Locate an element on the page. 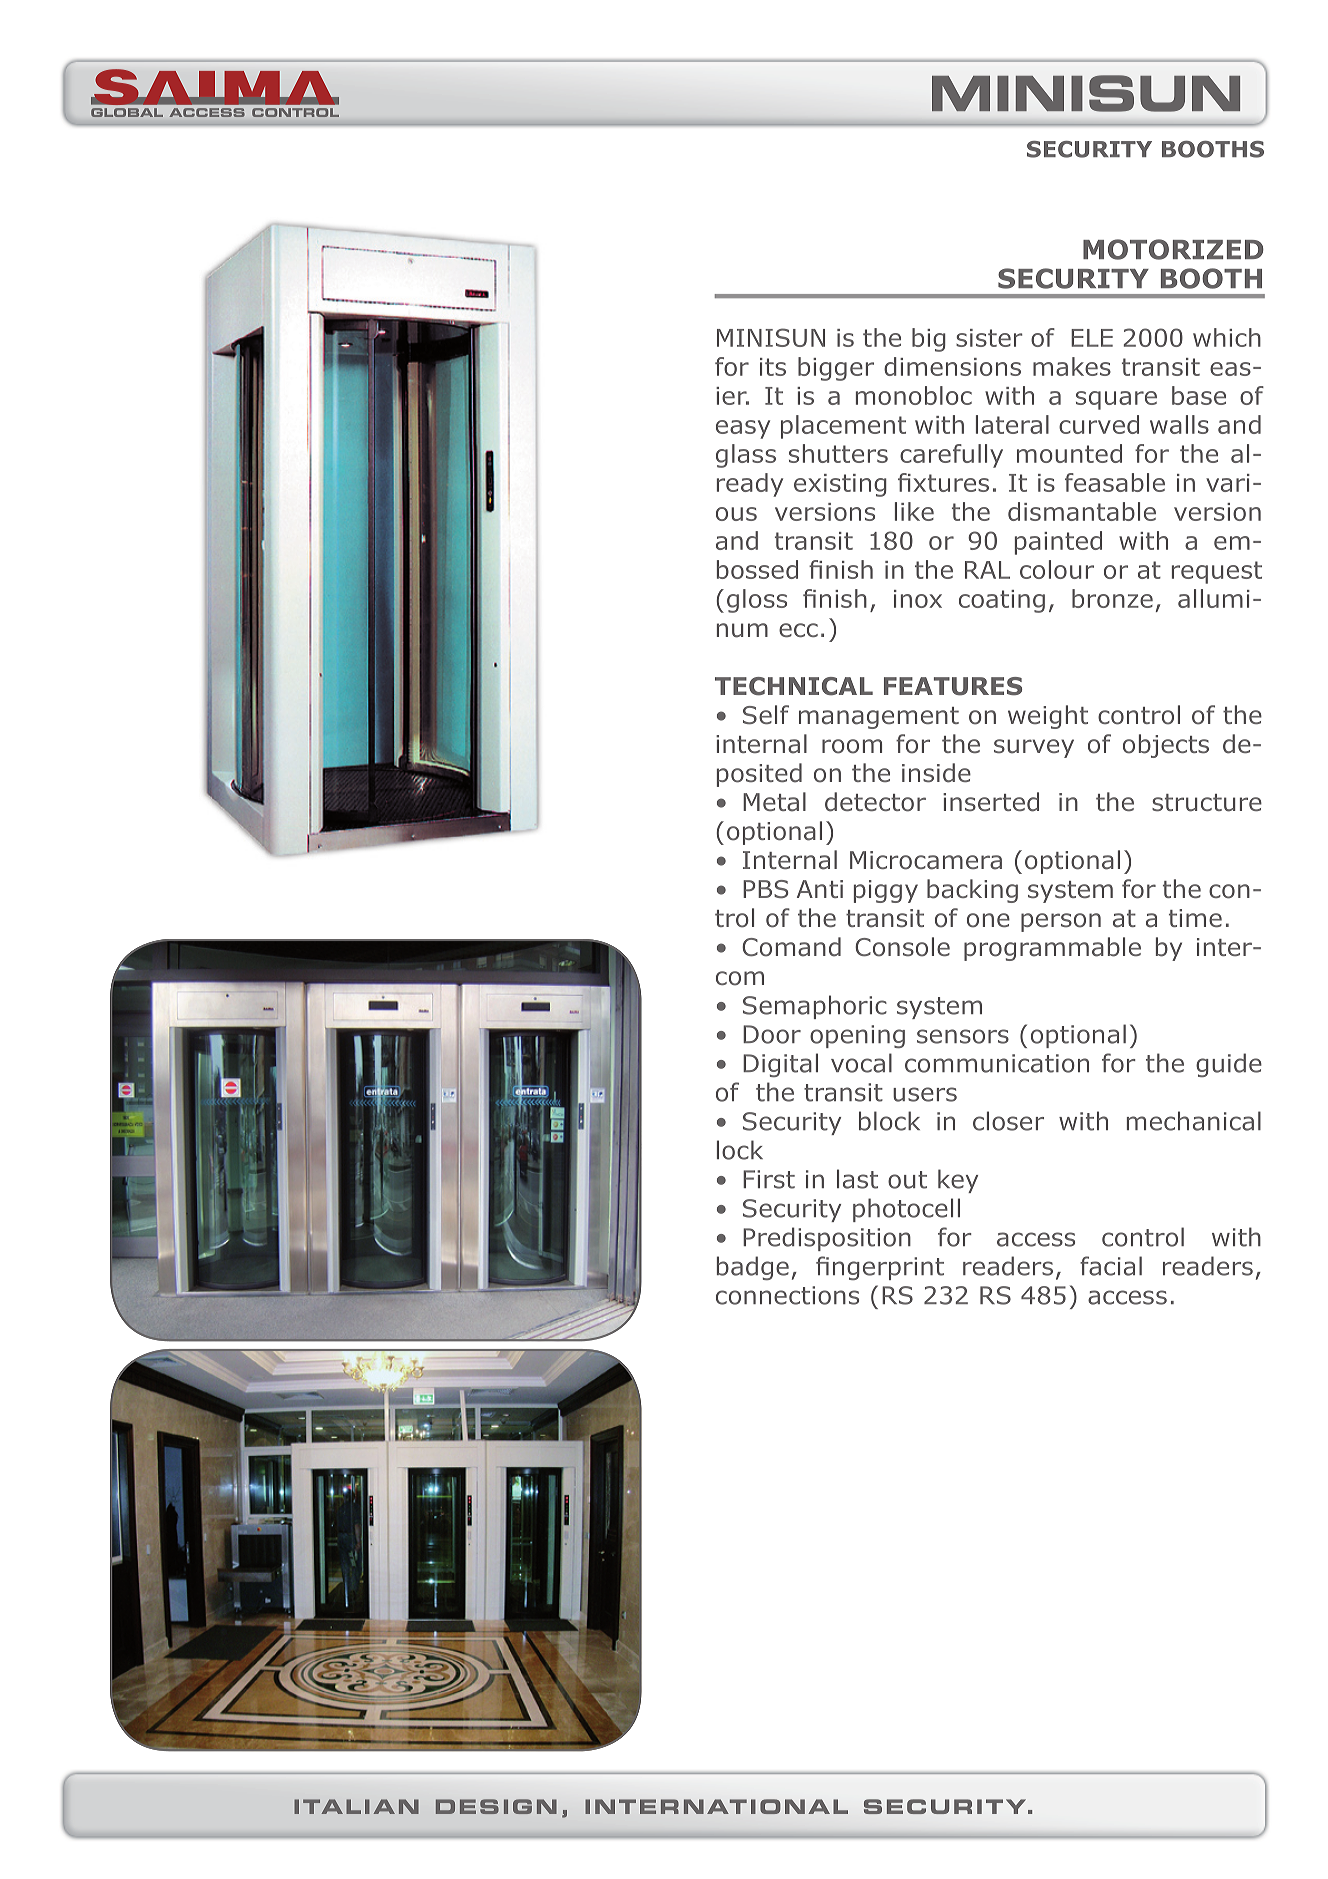 This document has width=1328, height=1879. easy is located at coordinates (743, 429).
